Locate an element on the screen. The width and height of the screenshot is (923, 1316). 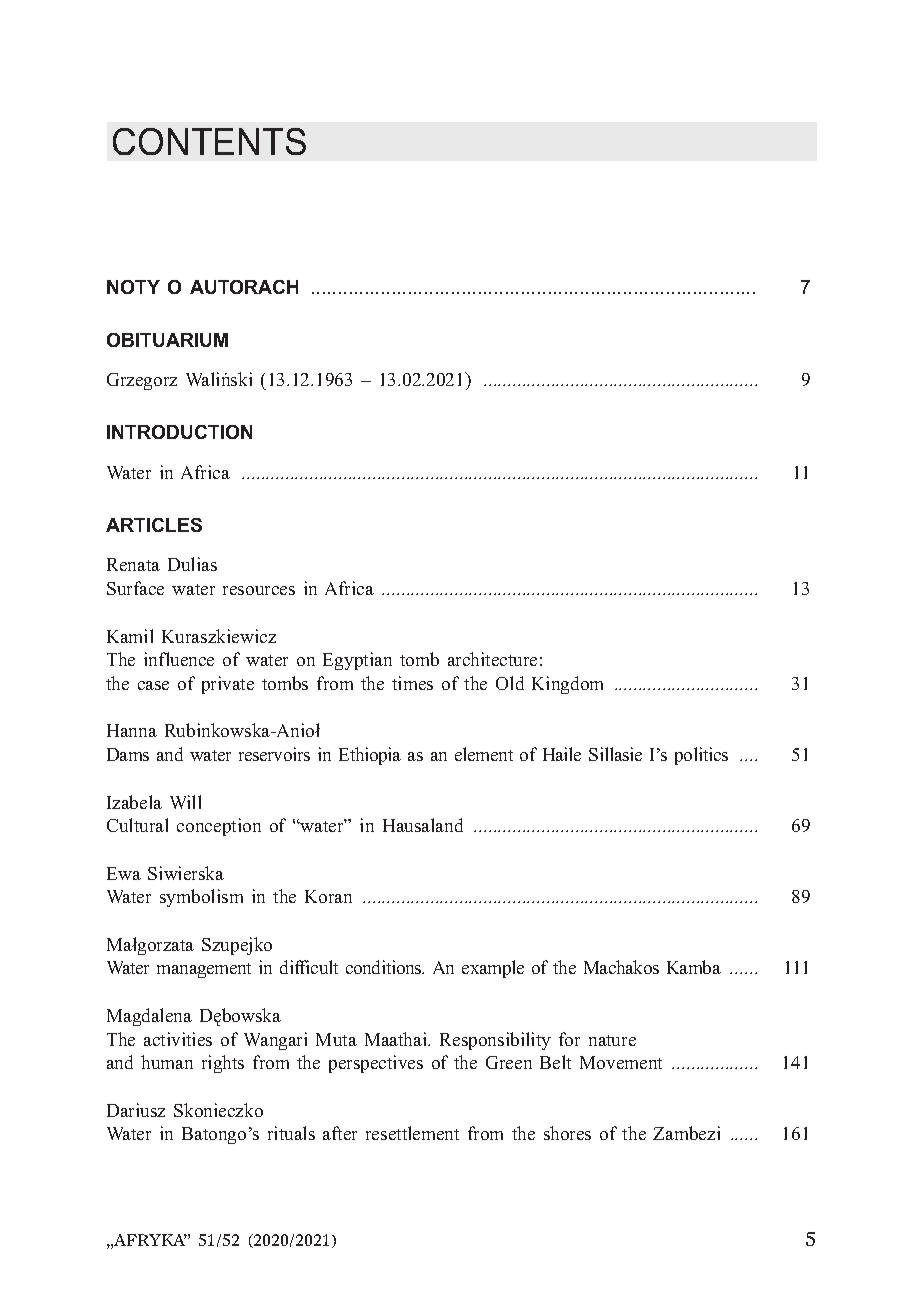
CONTENTS is located at coordinates (209, 141).
